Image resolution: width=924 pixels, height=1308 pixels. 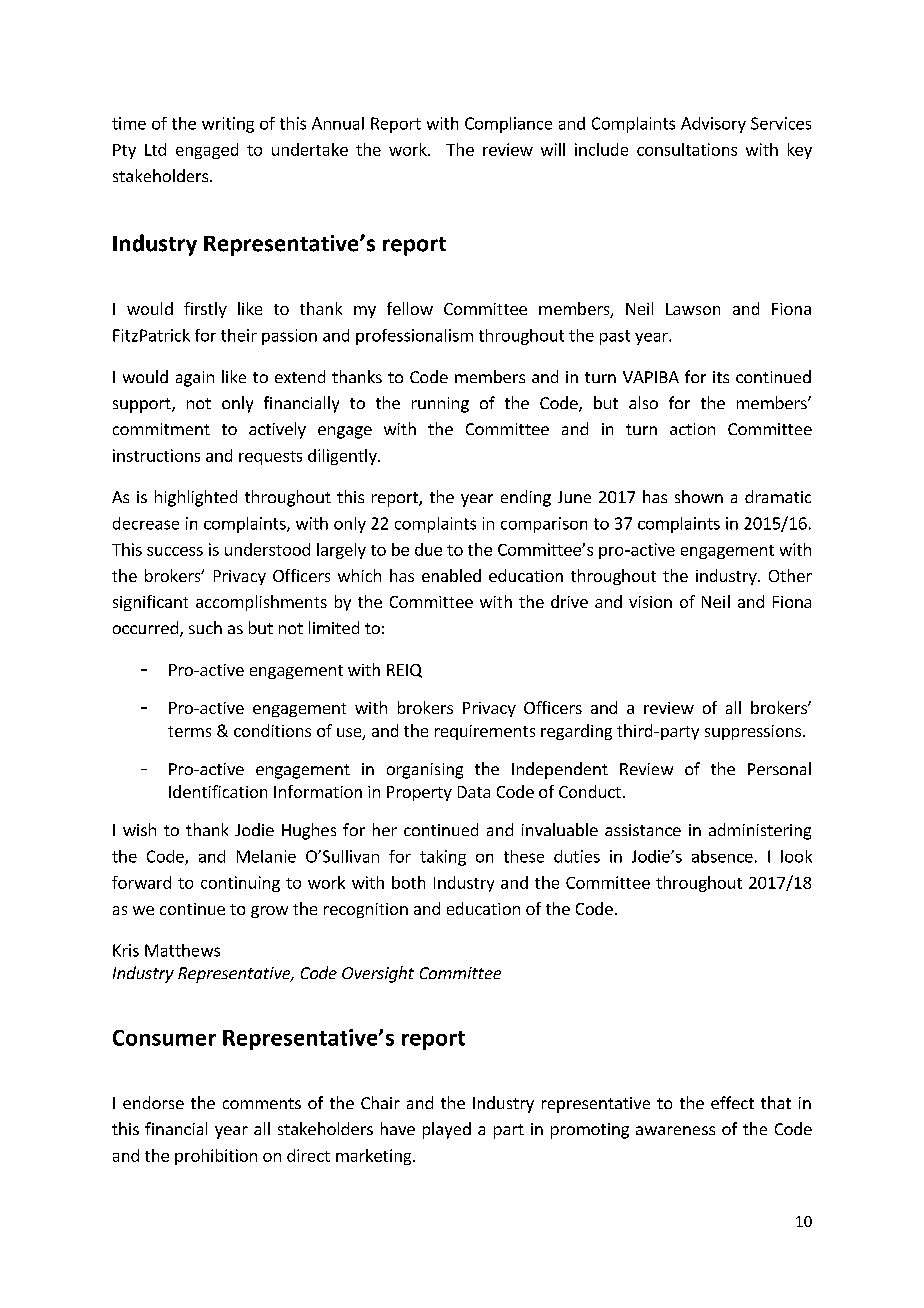 I want to click on consultations, so click(x=687, y=149).
